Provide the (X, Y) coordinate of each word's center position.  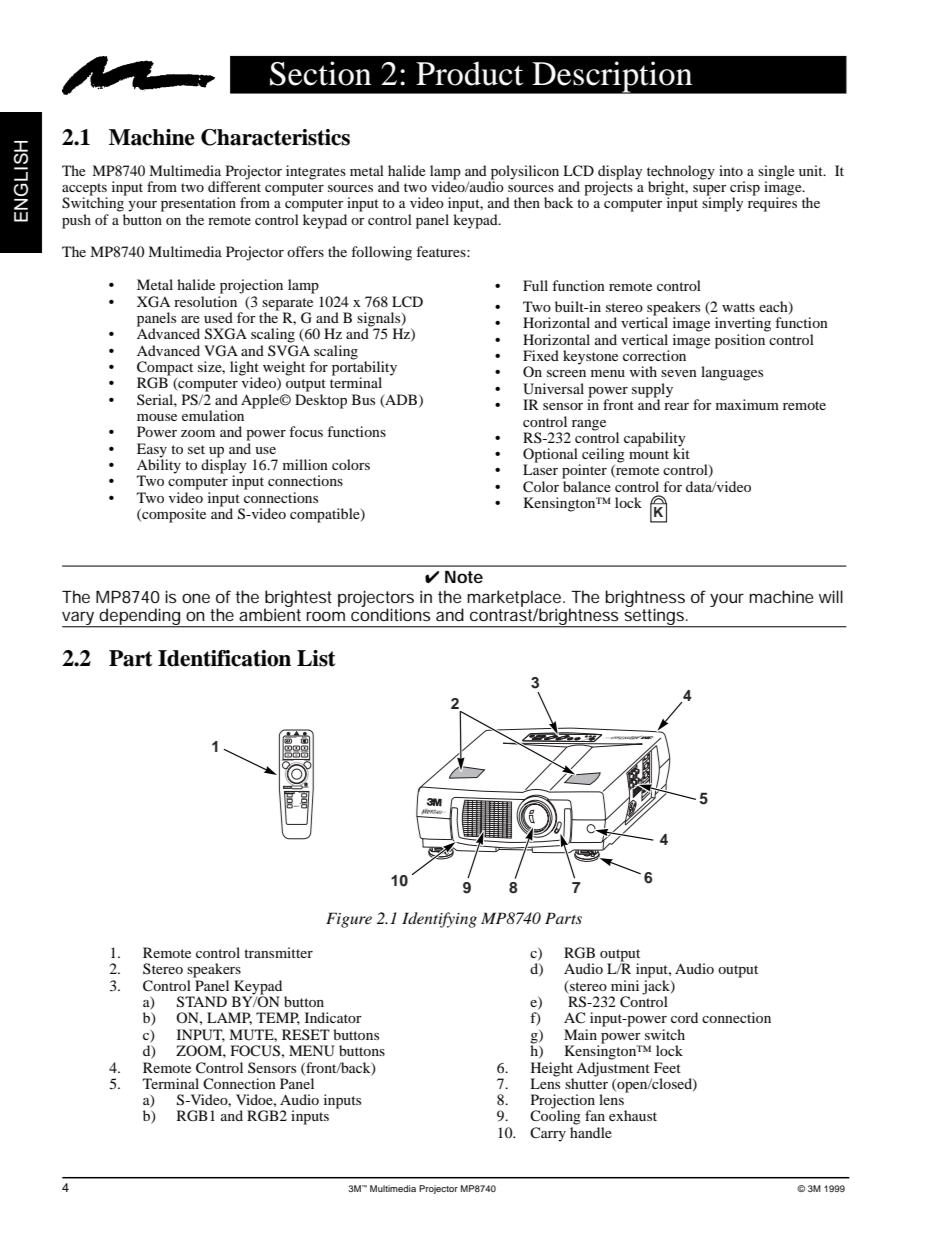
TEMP (278, 1018)
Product (469, 74)
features (442, 251)
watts (738, 307)
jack (657, 988)
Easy (152, 450)
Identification (224, 658)
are (190, 319)
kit (681, 452)
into (731, 170)
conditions (391, 613)
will (831, 596)
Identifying (439, 920)
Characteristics (275, 137)
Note (464, 577)
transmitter (278, 952)
